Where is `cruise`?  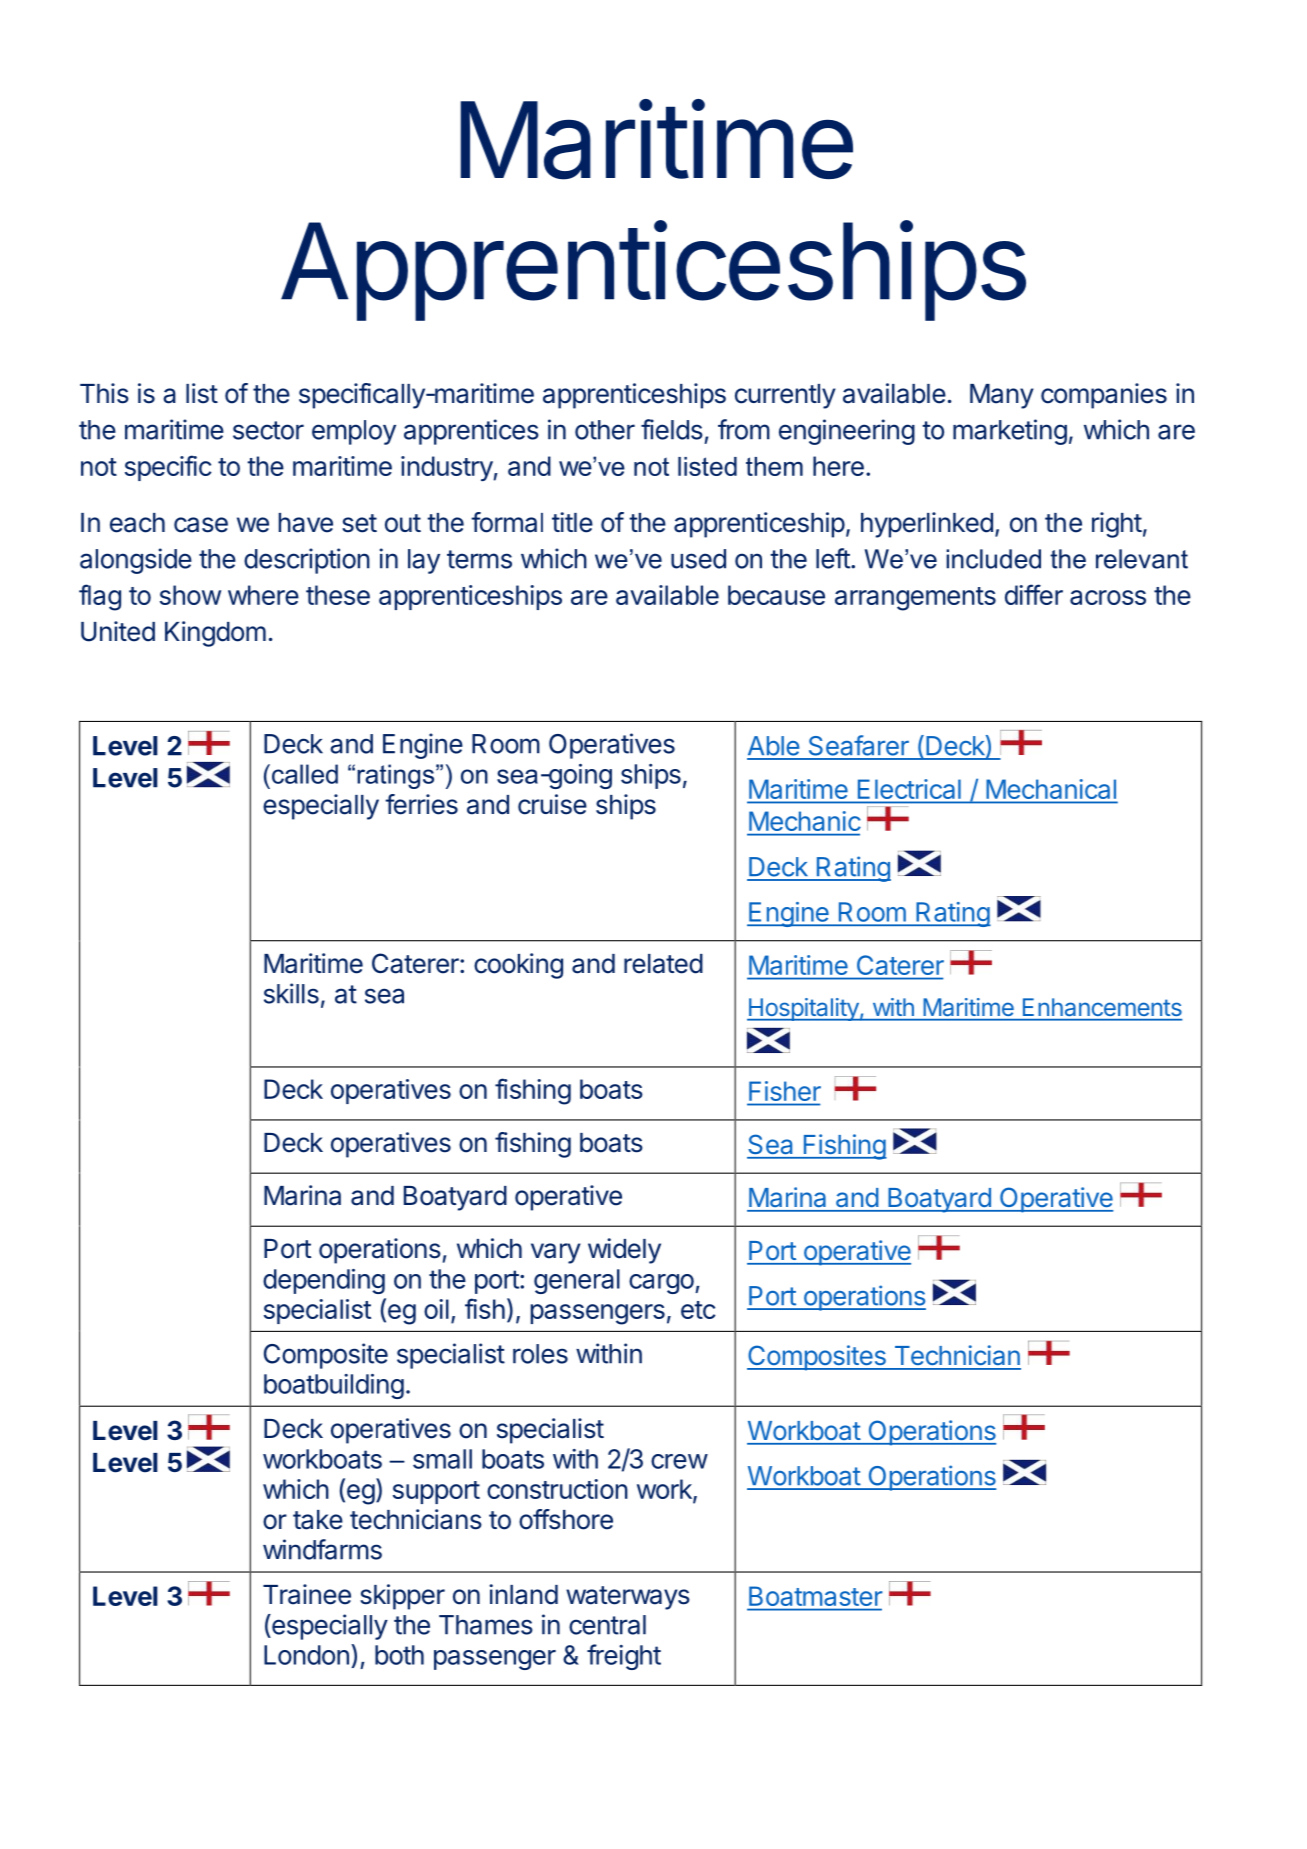
cruise is located at coordinates (552, 804).
